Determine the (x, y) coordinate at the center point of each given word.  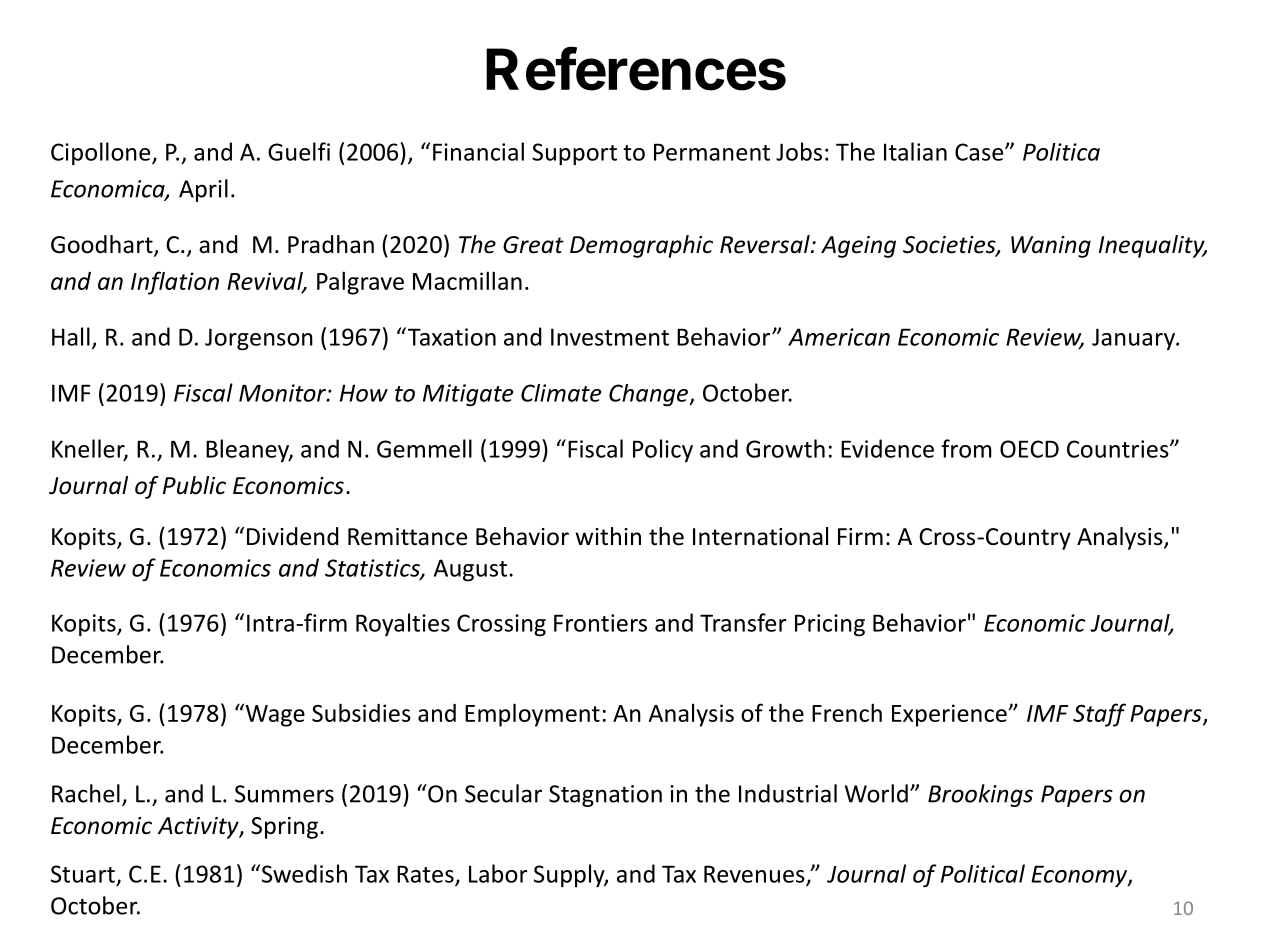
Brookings (980, 795)
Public (194, 485)
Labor (498, 873)
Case (980, 152)
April (203, 190)
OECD (1029, 449)
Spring (284, 828)
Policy (663, 450)
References (636, 68)
